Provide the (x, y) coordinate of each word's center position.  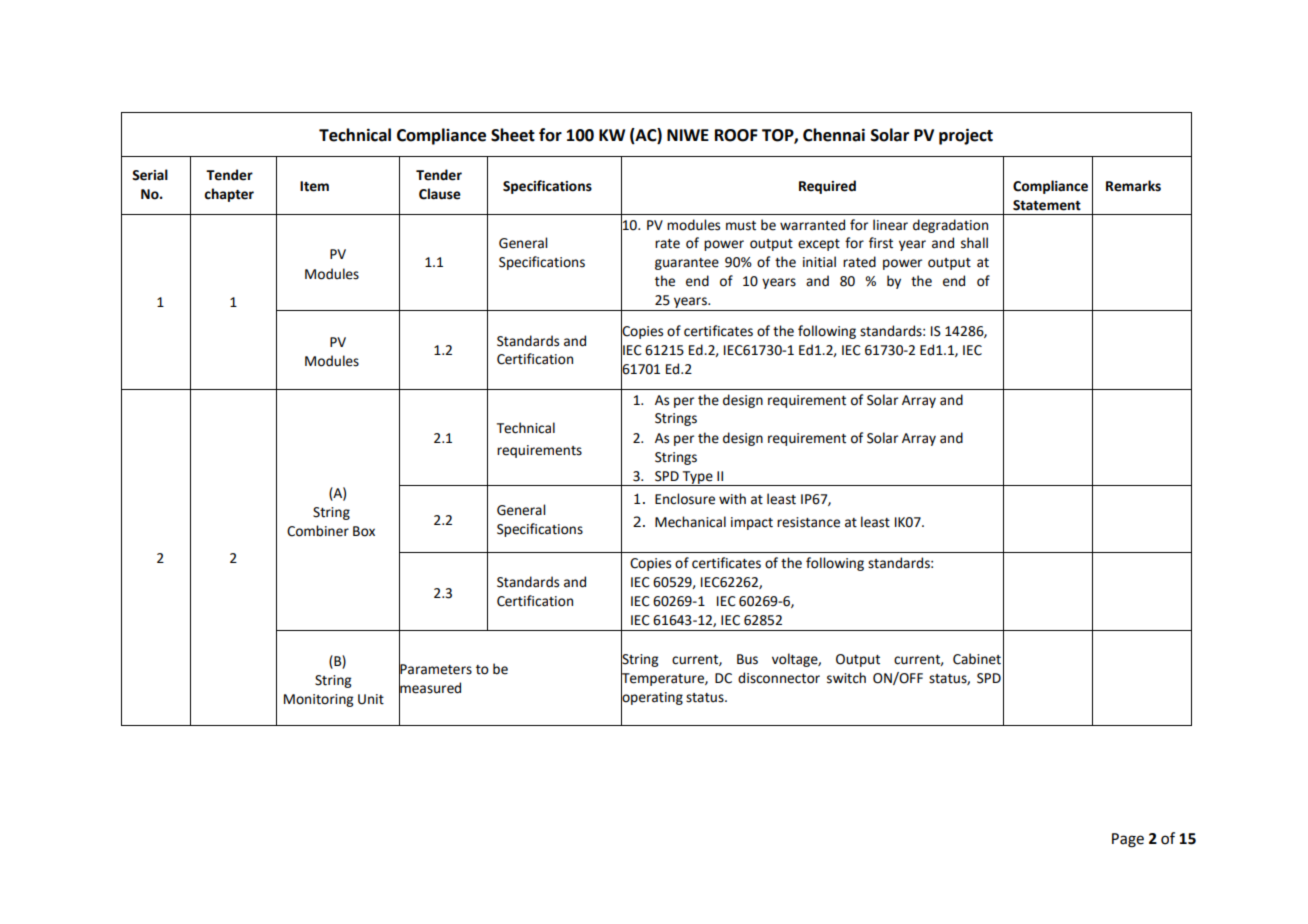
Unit (371, 699)
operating (652, 698)
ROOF (736, 135)
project (966, 136)
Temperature (663, 679)
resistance (808, 522)
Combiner (318, 531)
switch (846, 678)
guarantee (687, 264)
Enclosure (685, 499)
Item (314, 186)
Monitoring (318, 700)
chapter (229, 195)
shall (974, 243)
